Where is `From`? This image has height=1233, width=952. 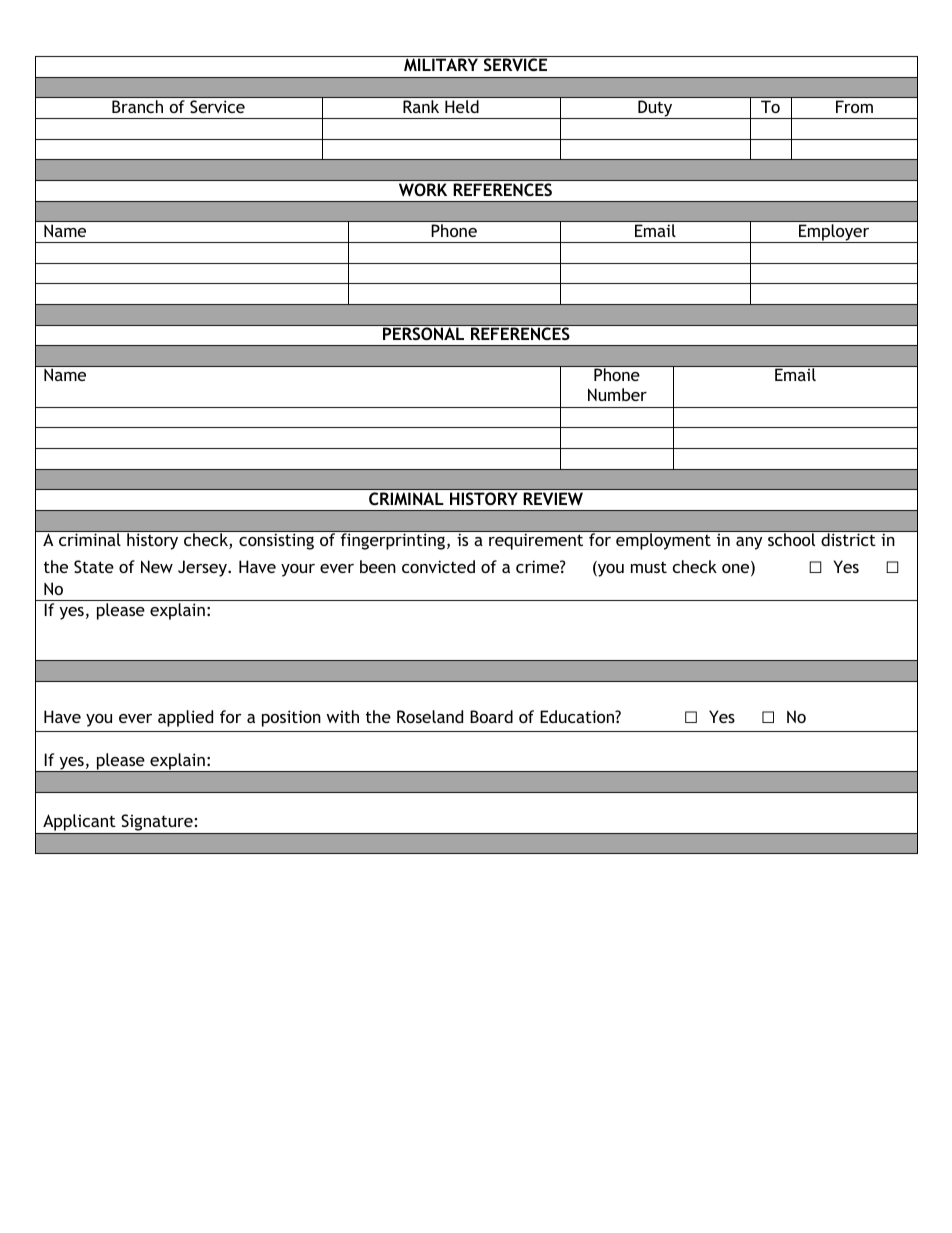
From is located at coordinates (854, 107).
